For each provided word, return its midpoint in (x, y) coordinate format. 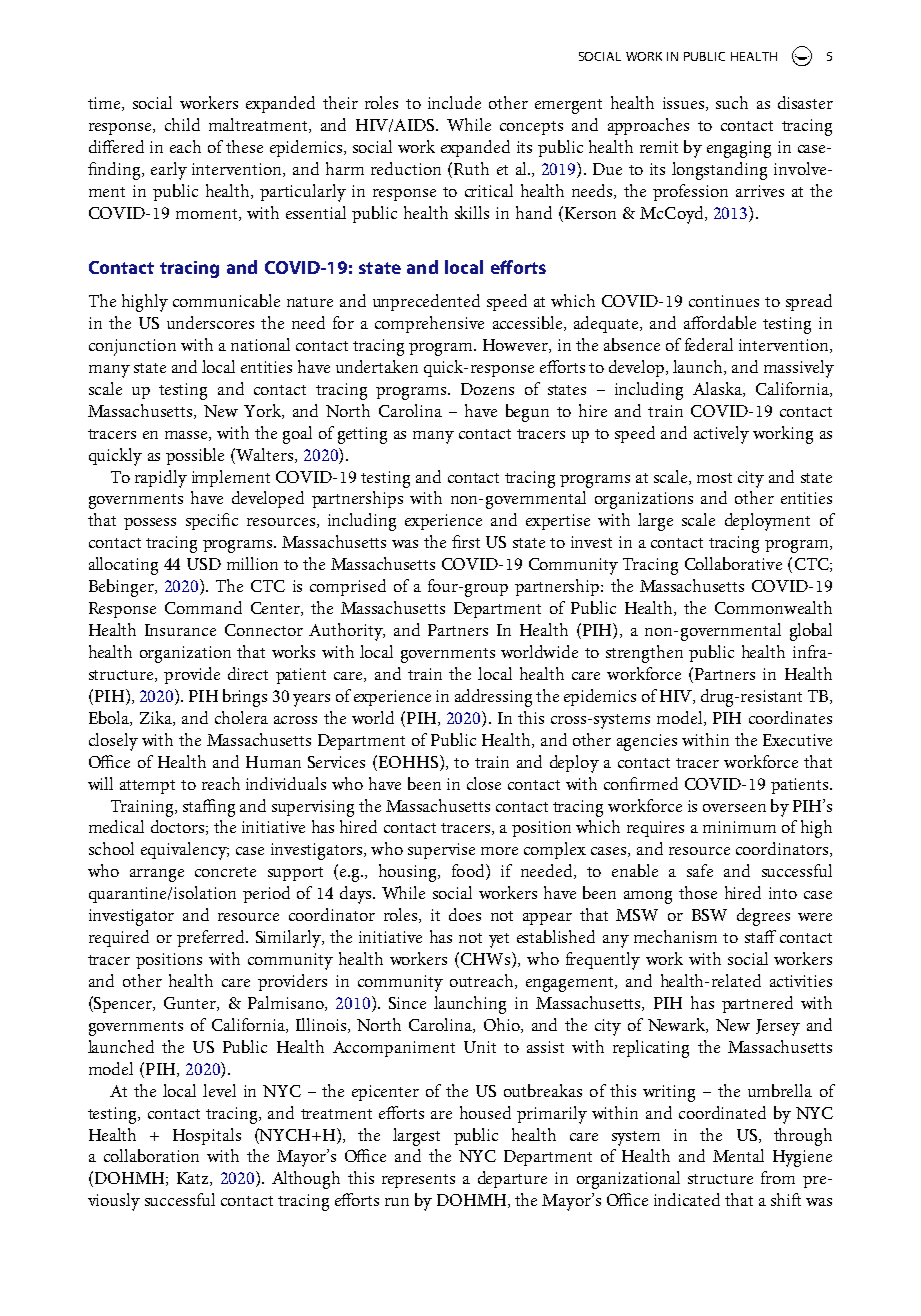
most (714, 478)
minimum (739, 827)
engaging (739, 149)
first (466, 541)
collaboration (151, 1155)
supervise (441, 851)
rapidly (161, 479)
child (182, 124)
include (454, 102)
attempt (147, 787)
